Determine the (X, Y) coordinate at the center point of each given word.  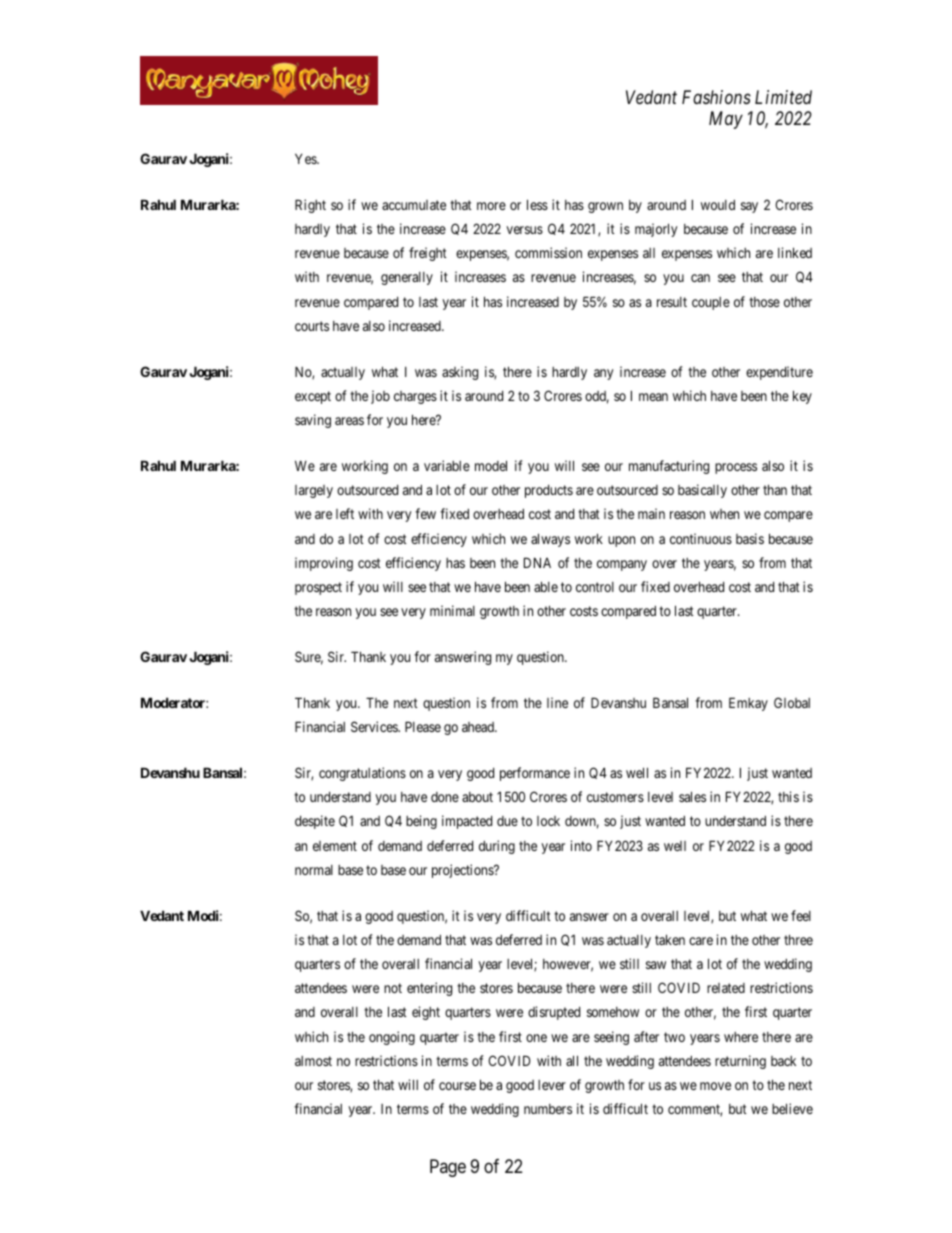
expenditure (779, 373)
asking (460, 373)
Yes (306, 158)
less (537, 204)
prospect (318, 588)
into (581, 845)
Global (792, 702)
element (335, 846)
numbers (548, 1109)
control (595, 587)
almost (313, 1061)
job (380, 397)
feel (801, 915)
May (726, 120)
